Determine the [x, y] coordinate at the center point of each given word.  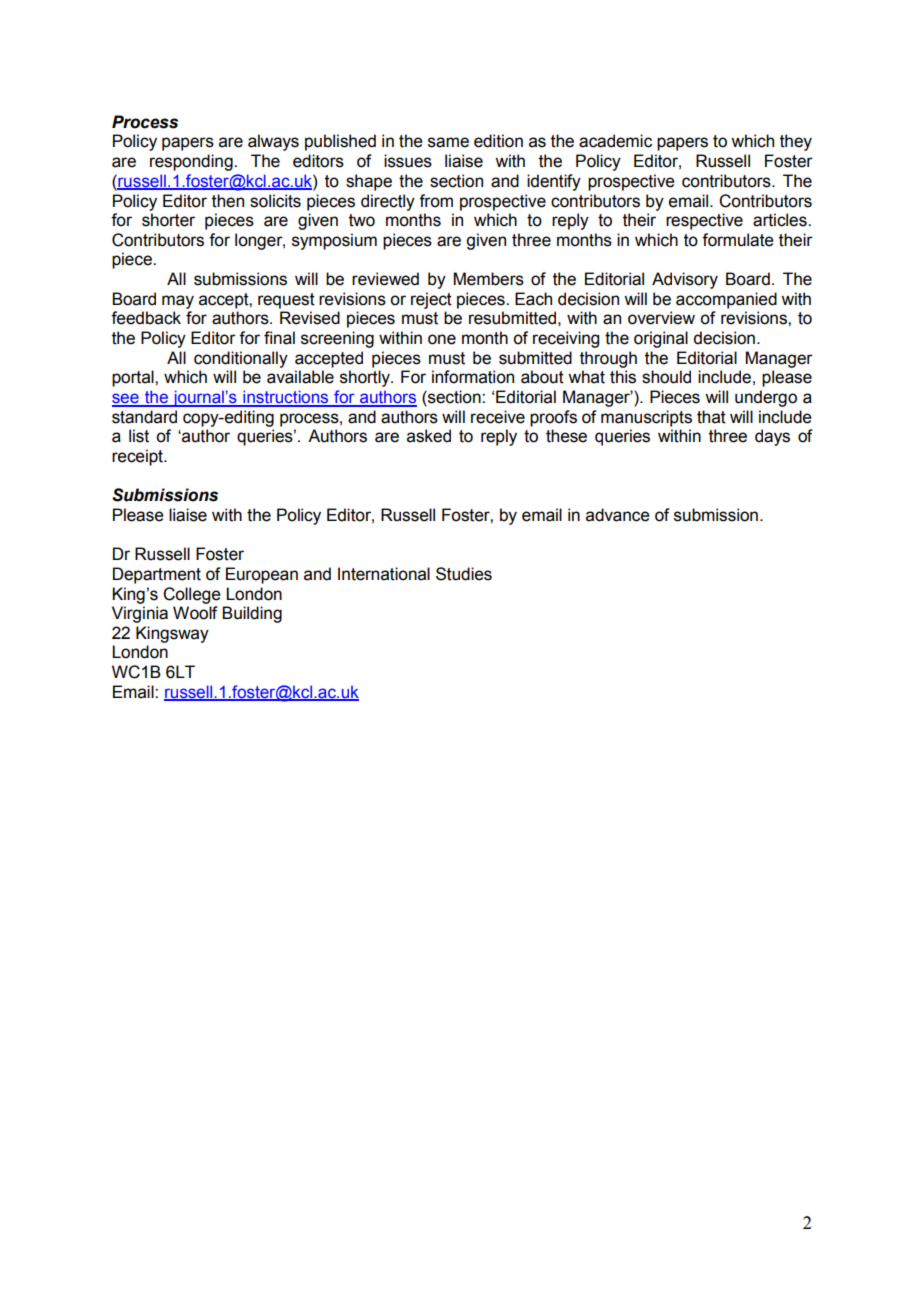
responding [192, 162]
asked [429, 436]
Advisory [685, 280]
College [192, 595]
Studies [464, 574]
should [666, 377]
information [473, 377]
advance [618, 515]
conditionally [241, 359]
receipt [138, 457]
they [796, 142]
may [178, 302]
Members [489, 279]
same [448, 142]
